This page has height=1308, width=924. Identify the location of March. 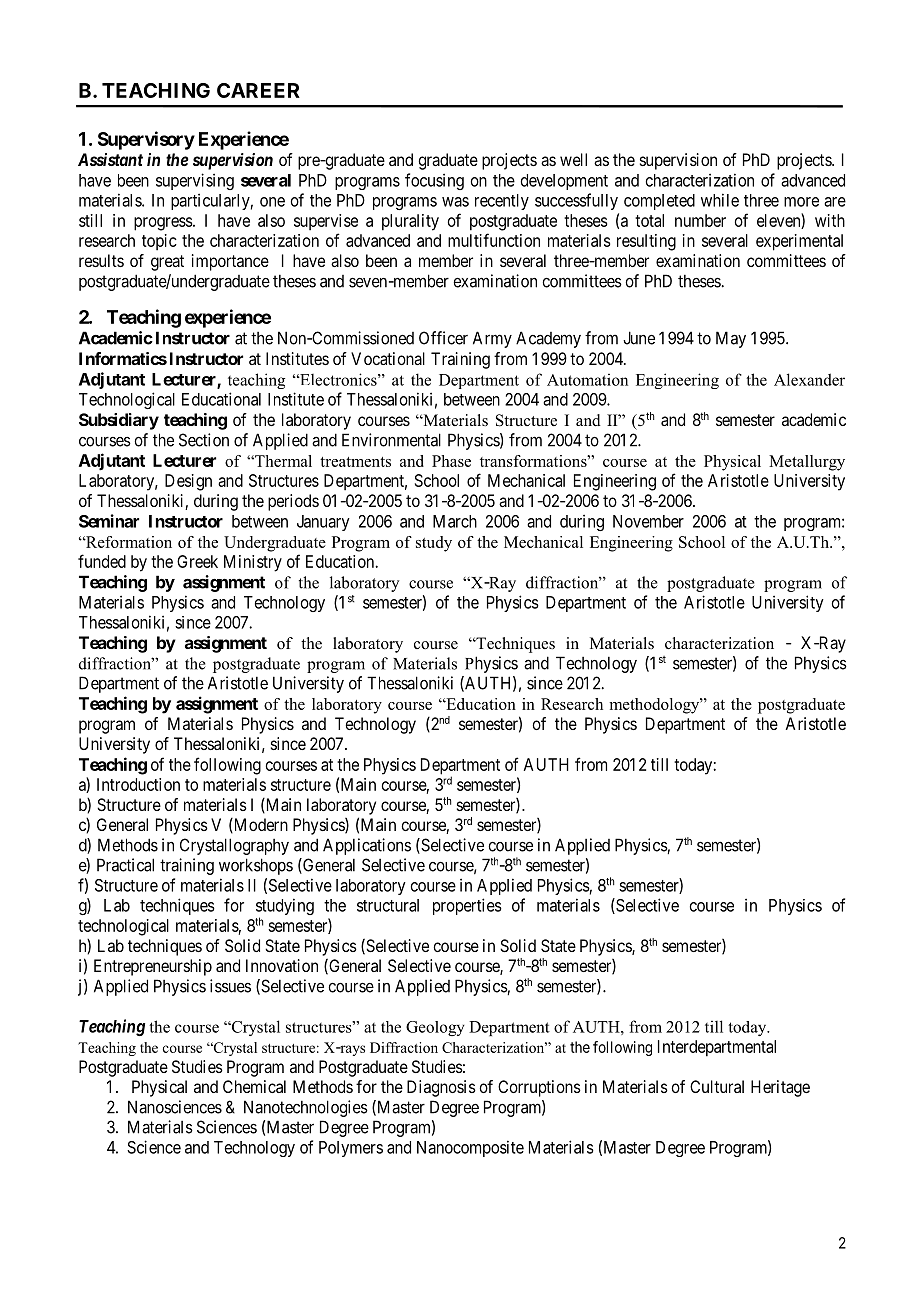
(455, 521).
